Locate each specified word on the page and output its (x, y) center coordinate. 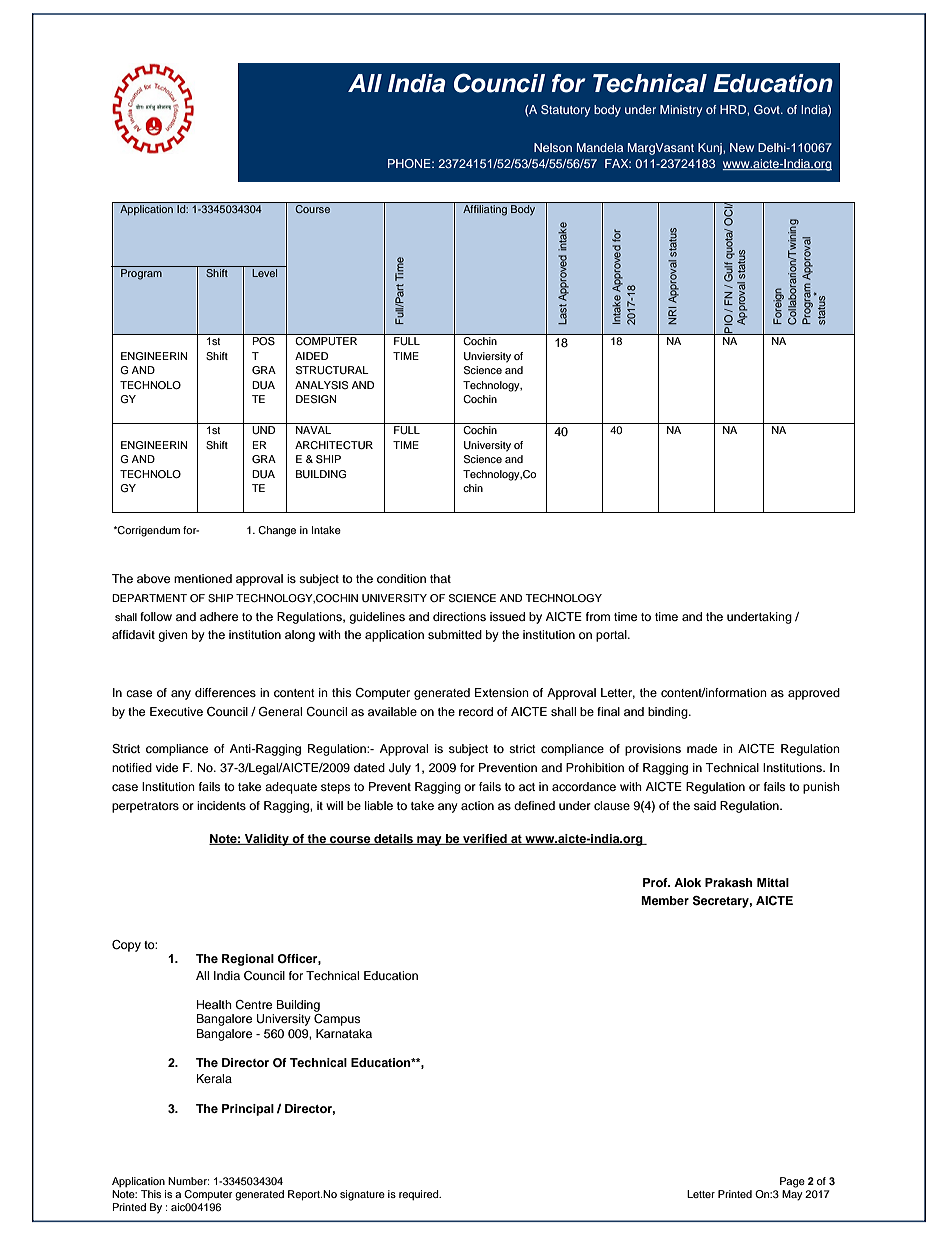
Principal (248, 1110)
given (173, 636)
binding (669, 713)
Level (264, 273)
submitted (455, 634)
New (742, 147)
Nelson (553, 147)
